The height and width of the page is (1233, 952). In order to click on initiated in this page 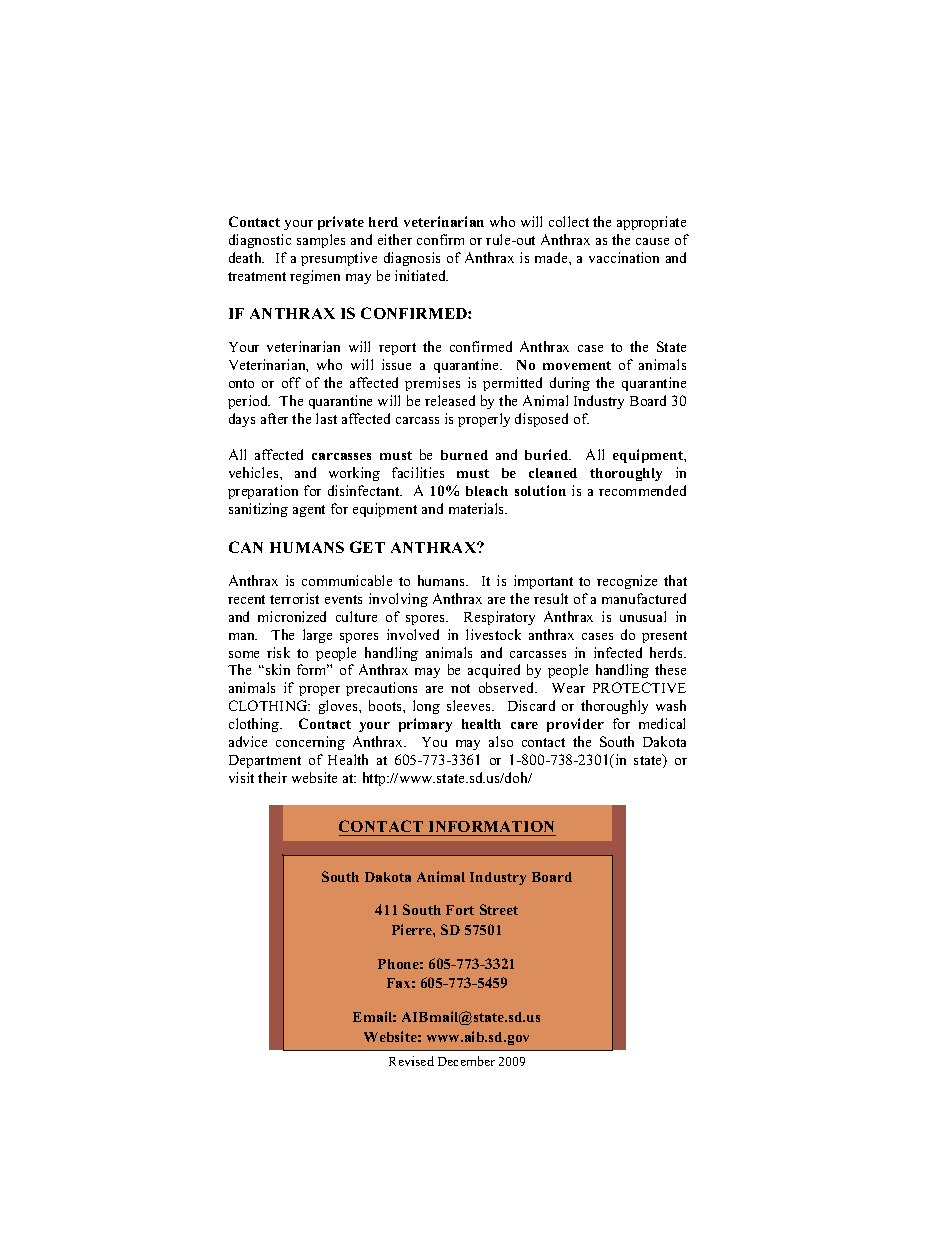, I will do `click(421, 275)`.
